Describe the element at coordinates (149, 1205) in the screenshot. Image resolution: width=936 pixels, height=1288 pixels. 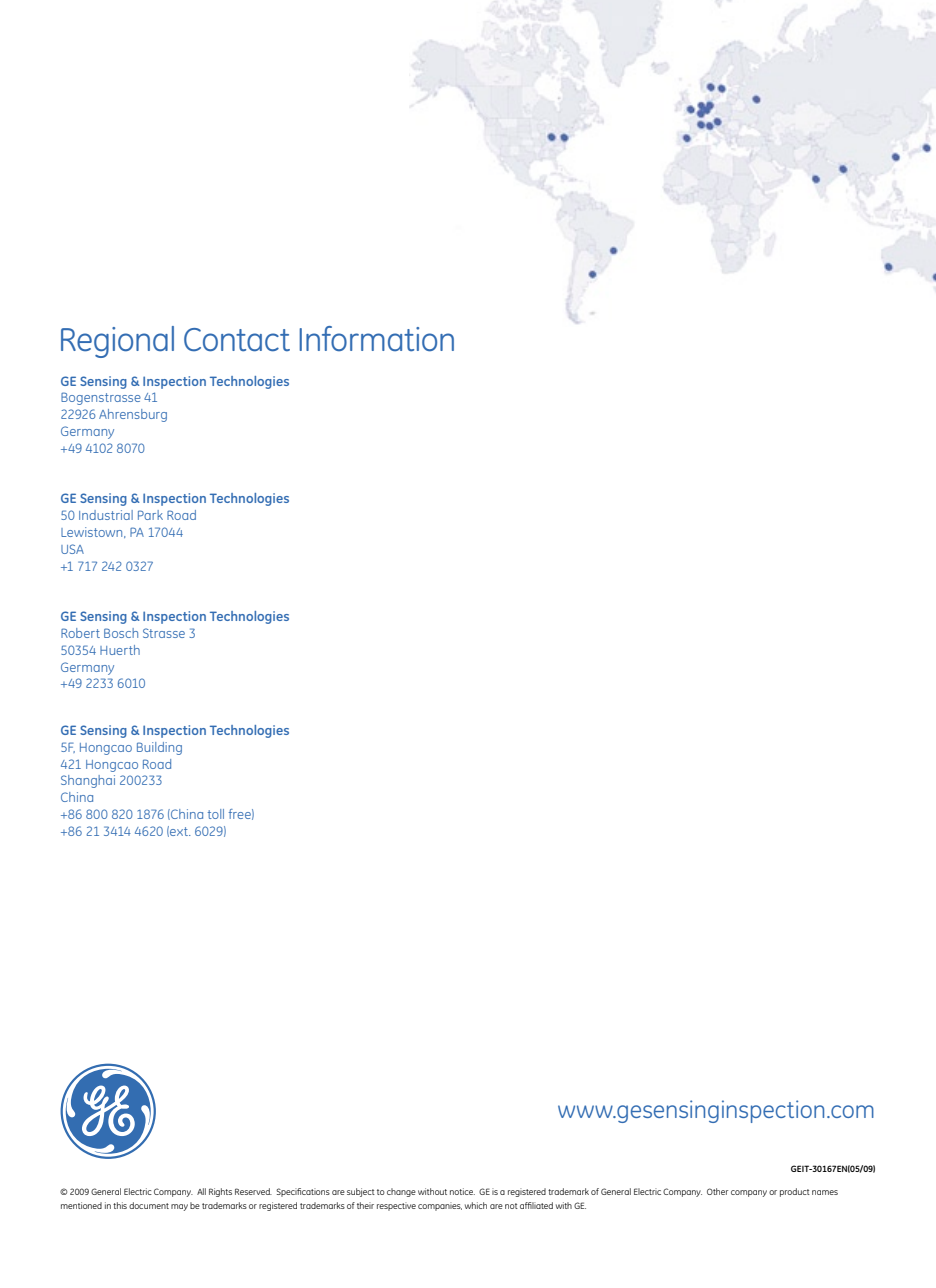
I see `document` at that location.
